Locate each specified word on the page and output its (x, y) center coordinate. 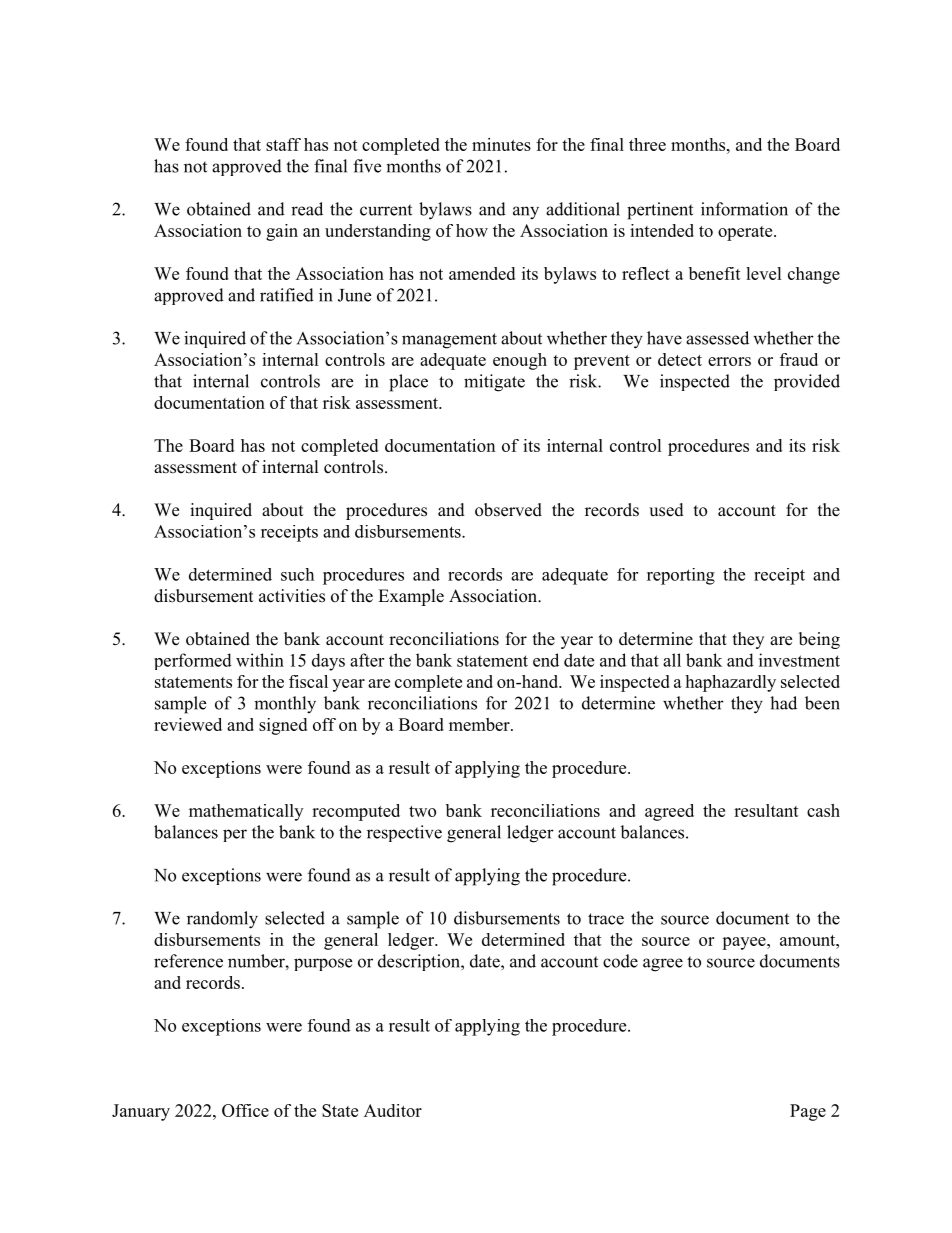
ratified (287, 295)
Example (411, 597)
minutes (501, 144)
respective (404, 833)
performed (193, 661)
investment (799, 660)
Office (245, 1110)
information (744, 209)
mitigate (494, 383)
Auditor (393, 1110)
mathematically (246, 812)
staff (283, 144)
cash (823, 810)
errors (729, 361)
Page (808, 1112)
